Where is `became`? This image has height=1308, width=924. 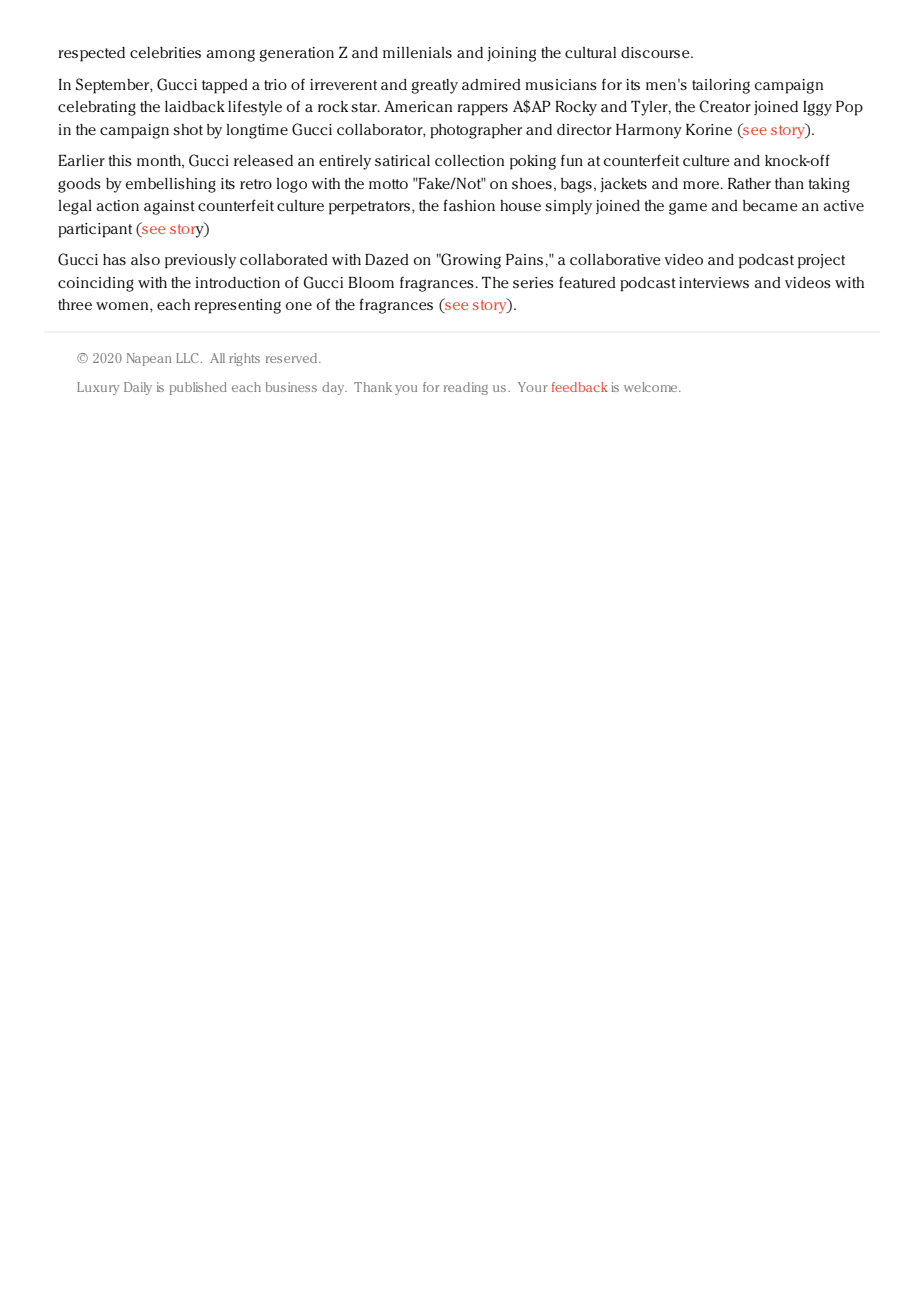
became is located at coordinates (770, 205).
